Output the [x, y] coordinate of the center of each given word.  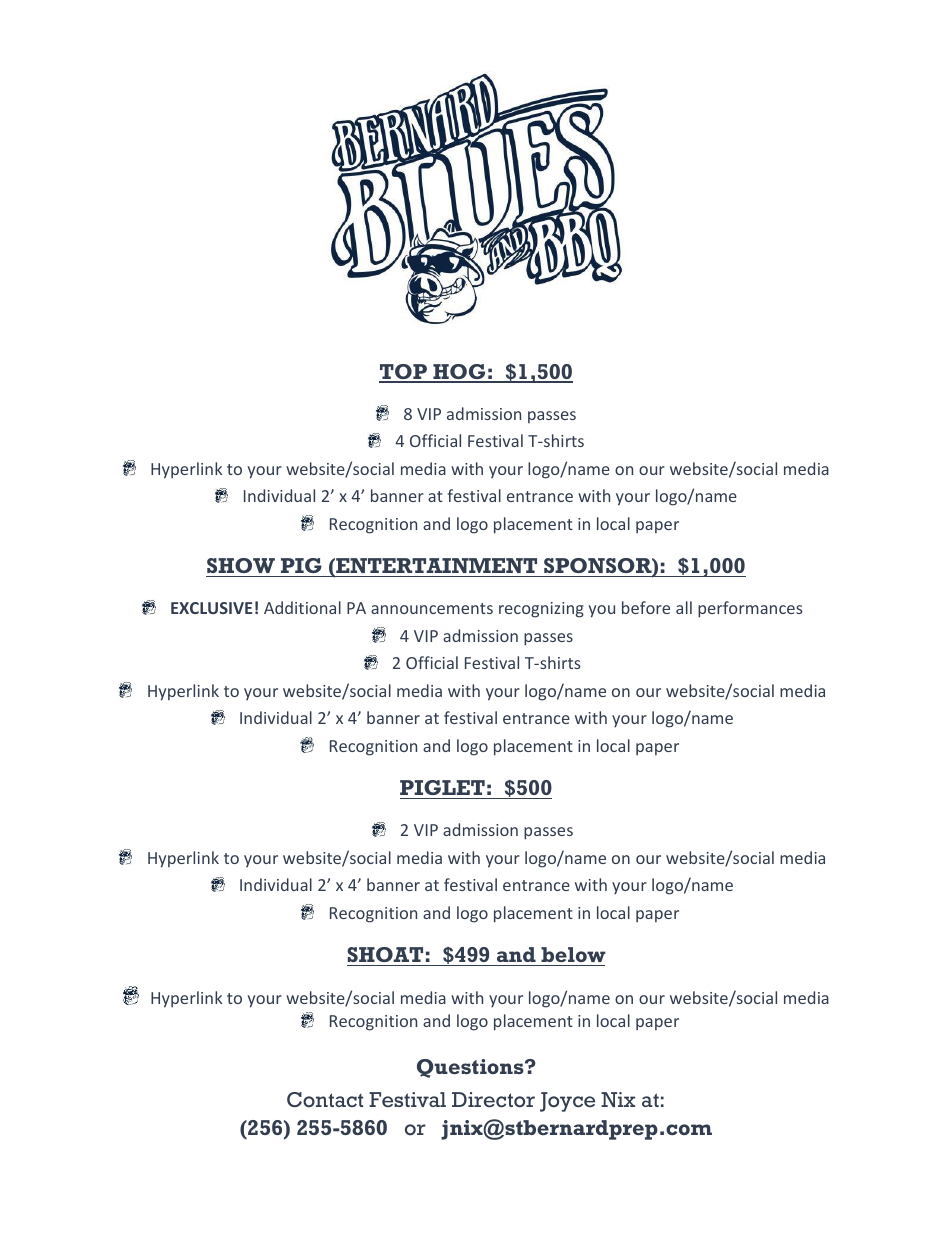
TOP [404, 373]
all [684, 607]
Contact [325, 1100]
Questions [471, 1068]
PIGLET [443, 789]
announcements [432, 608]
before [646, 607]
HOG [459, 373]
